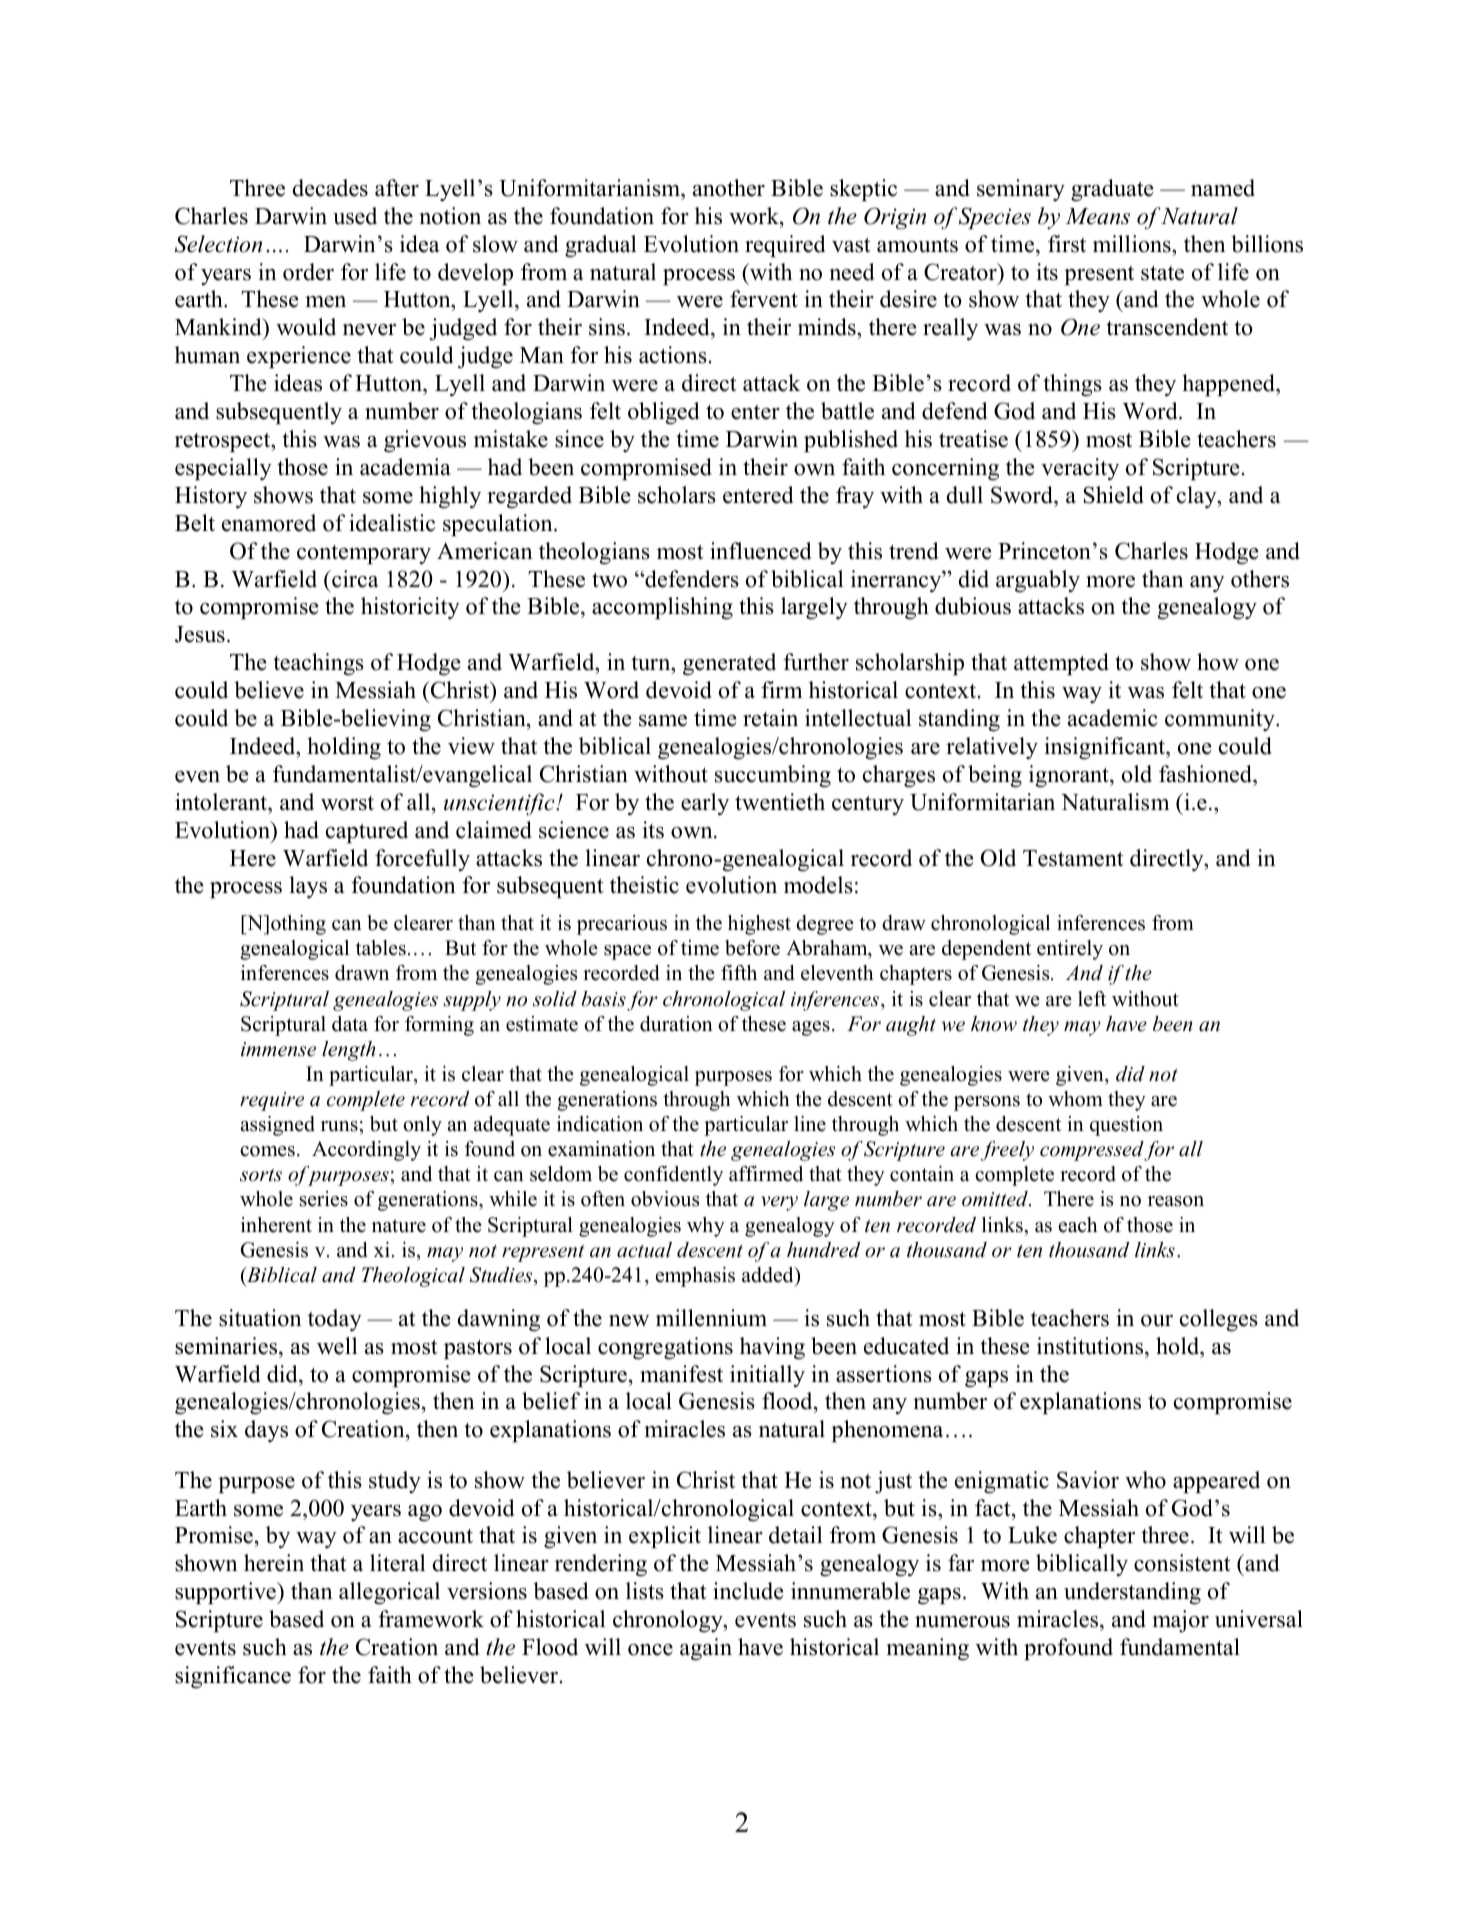  I want to click on series, so click(324, 1199).
